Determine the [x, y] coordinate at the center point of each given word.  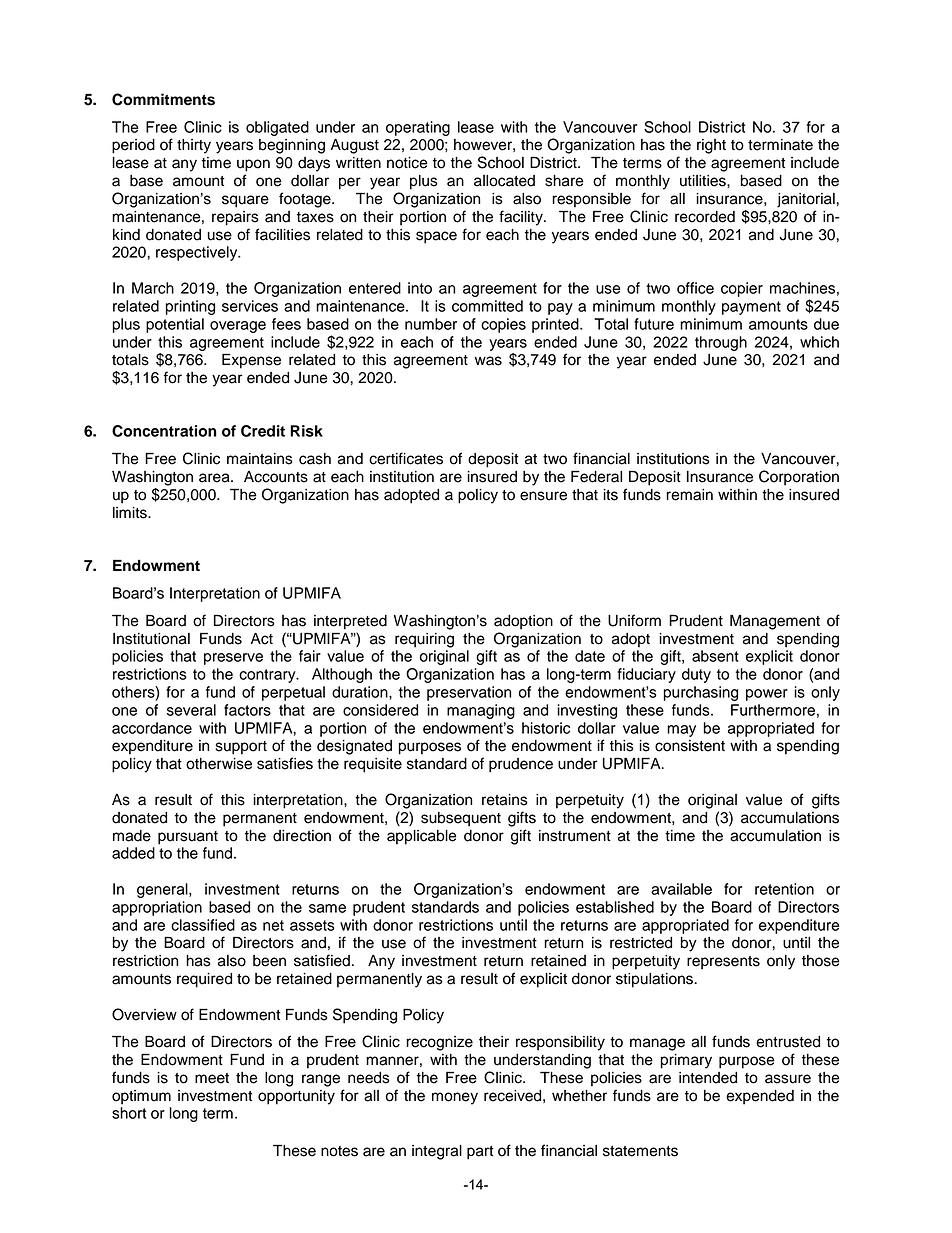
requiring [424, 640]
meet [212, 1078]
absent [715, 656]
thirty [194, 146]
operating [418, 128]
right [711, 146]
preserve [233, 659]
